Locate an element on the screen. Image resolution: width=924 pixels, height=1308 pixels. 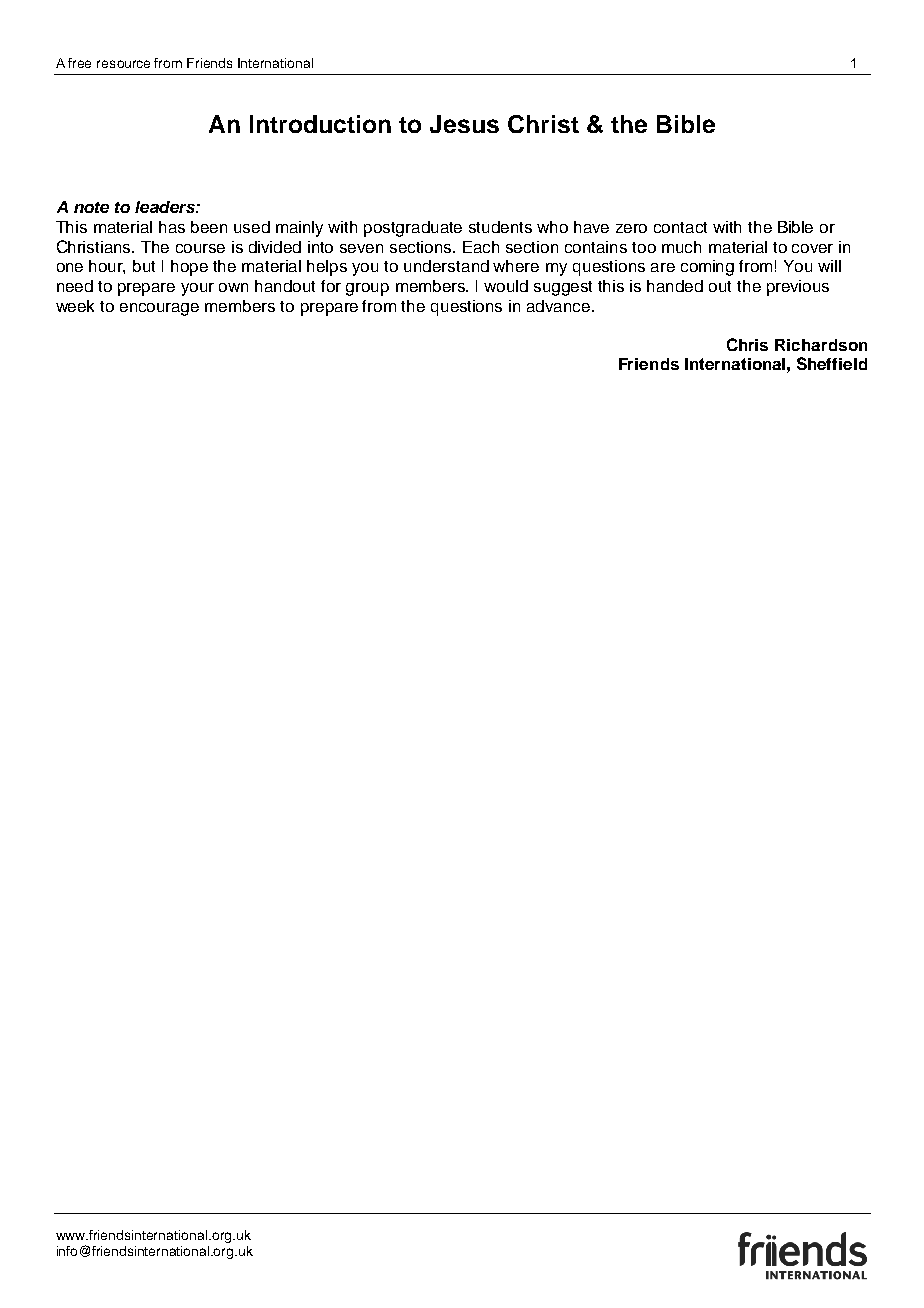
Introduction is located at coordinates (320, 124).
